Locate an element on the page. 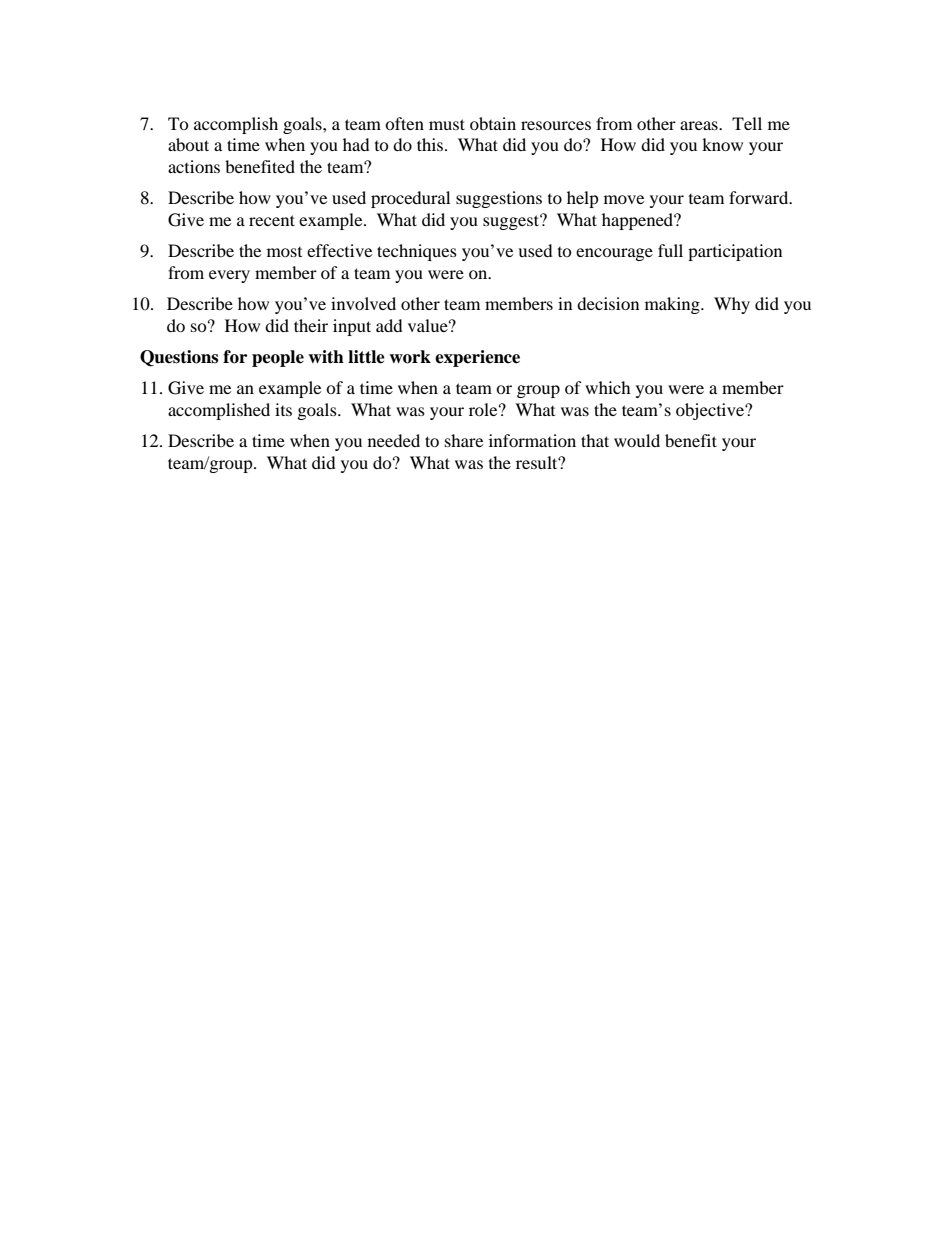 This page has width=952, height=1233. must is located at coordinates (447, 124).
